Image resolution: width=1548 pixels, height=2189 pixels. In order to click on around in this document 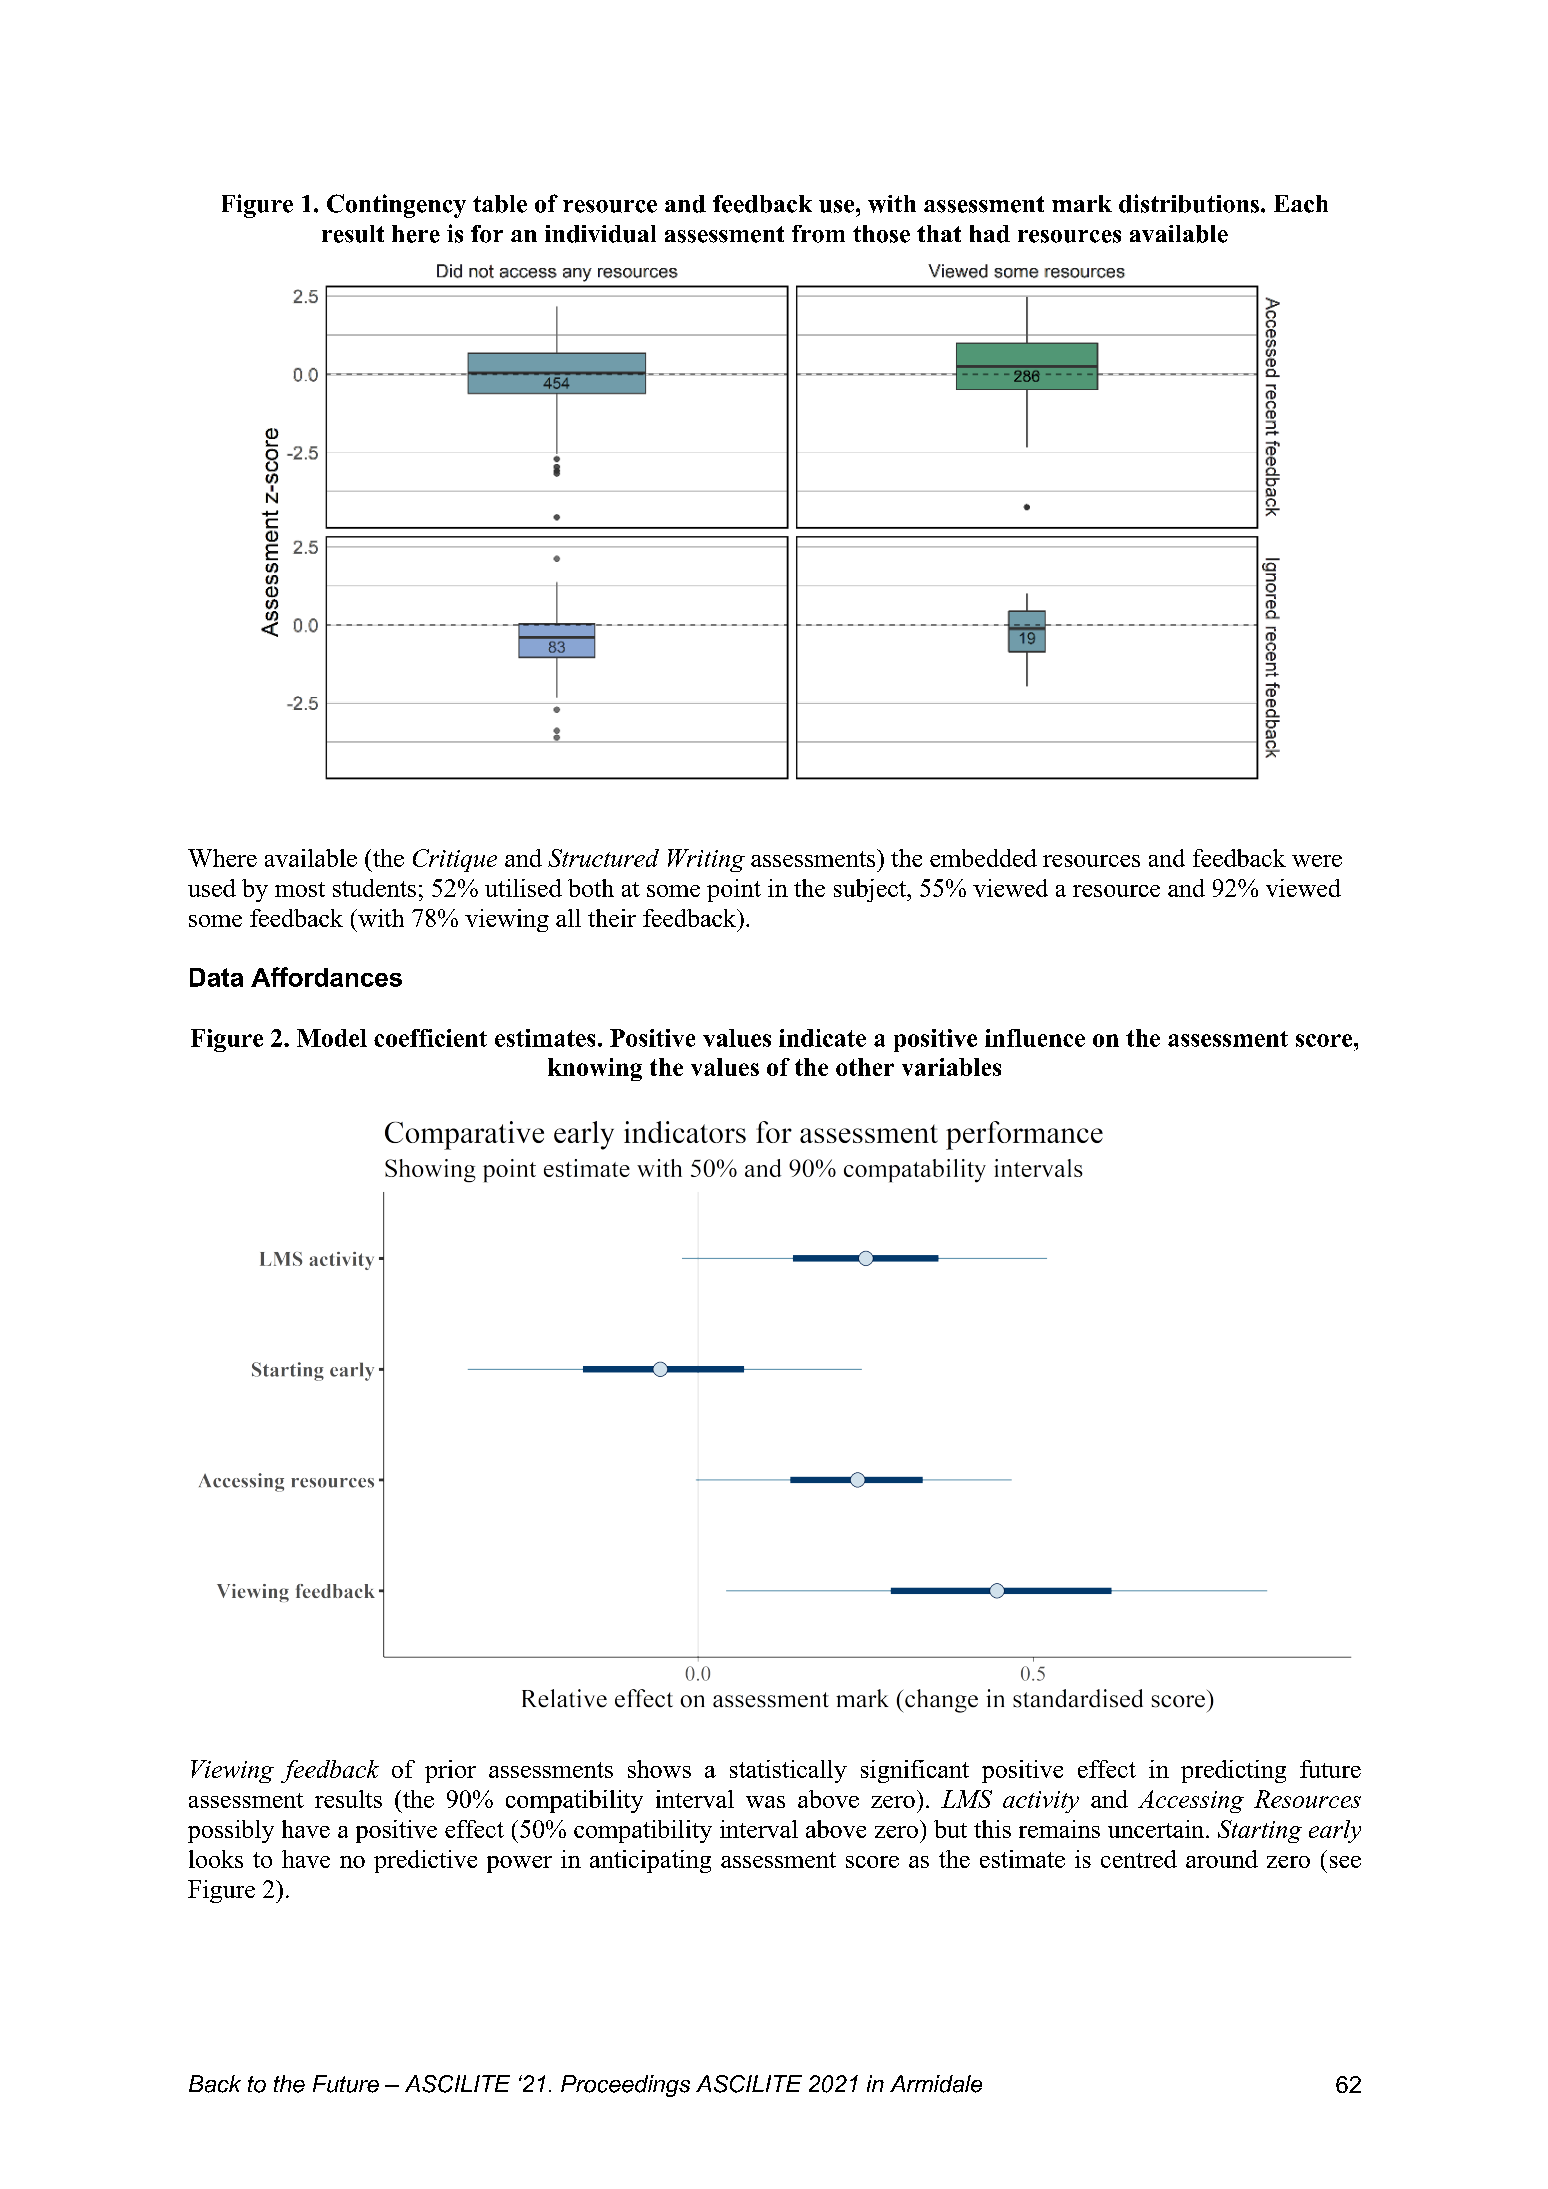, I will do `click(1222, 1859)`.
